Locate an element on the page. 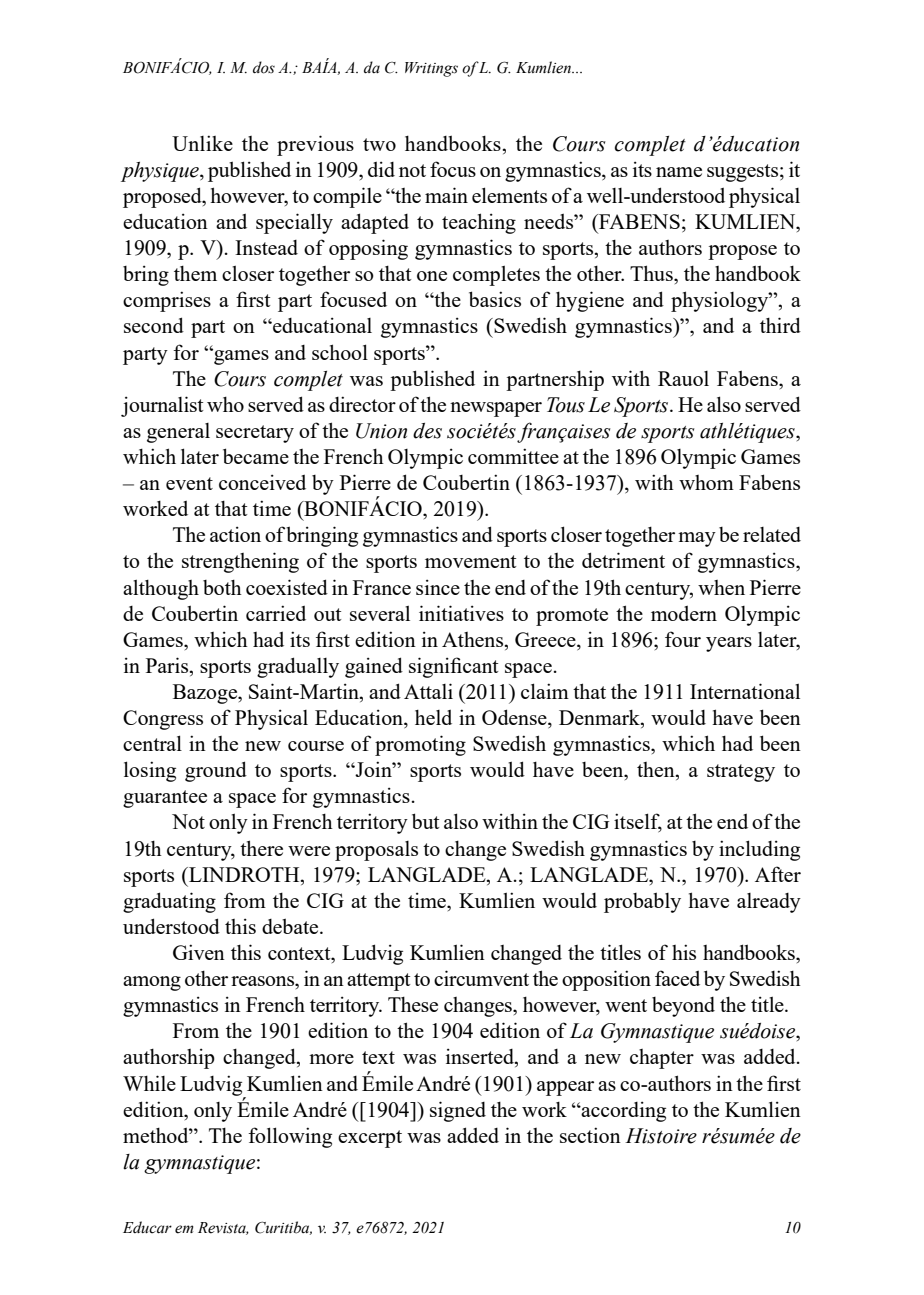 The width and height of the image is (924, 1295). dos is located at coordinates (264, 67).
